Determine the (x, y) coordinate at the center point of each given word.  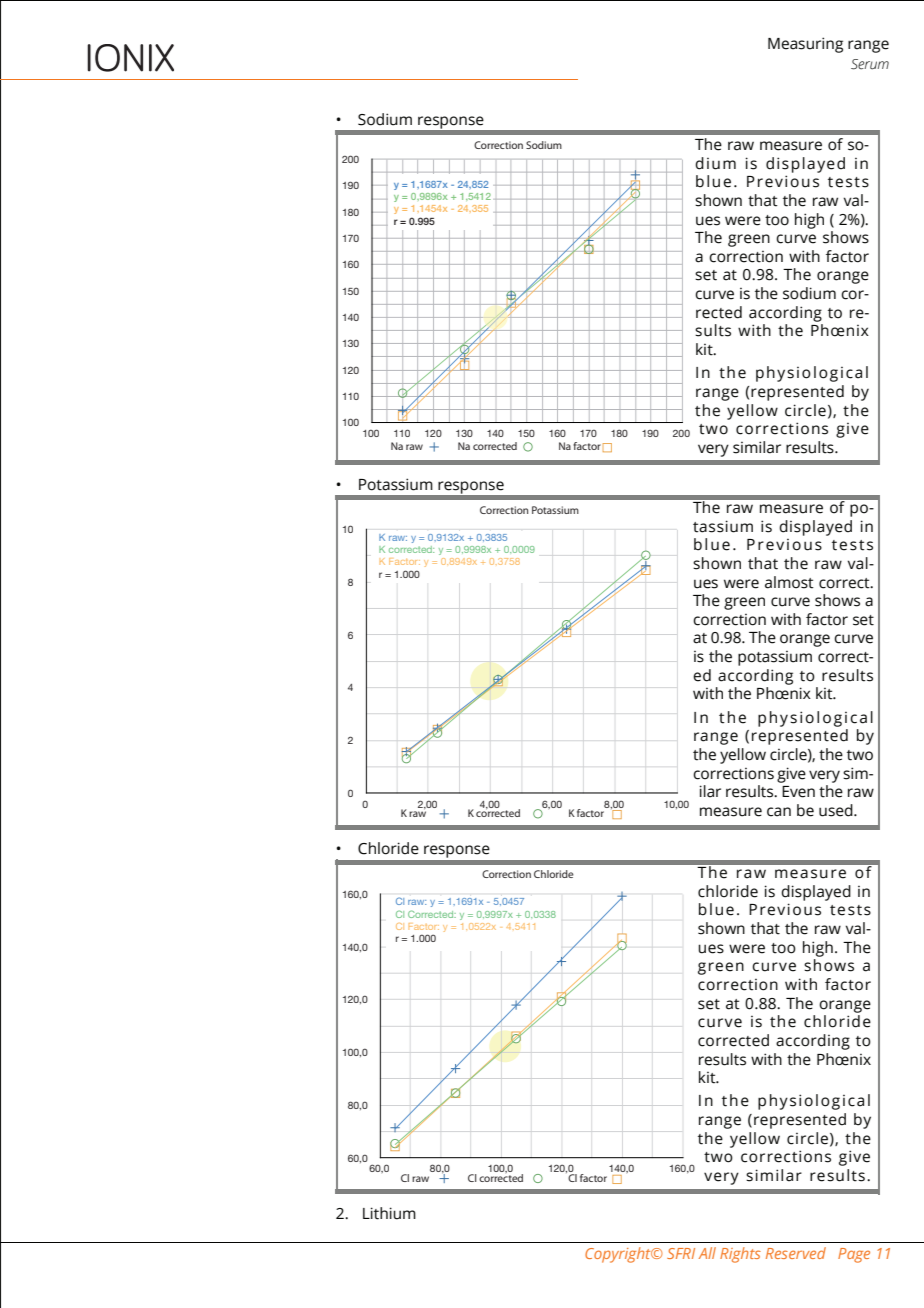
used (837, 810)
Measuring (805, 45)
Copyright (619, 1255)
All (707, 1253)
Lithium (389, 1213)
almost (789, 582)
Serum (870, 64)
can (779, 812)
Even (798, 792)
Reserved (796, 1253)
